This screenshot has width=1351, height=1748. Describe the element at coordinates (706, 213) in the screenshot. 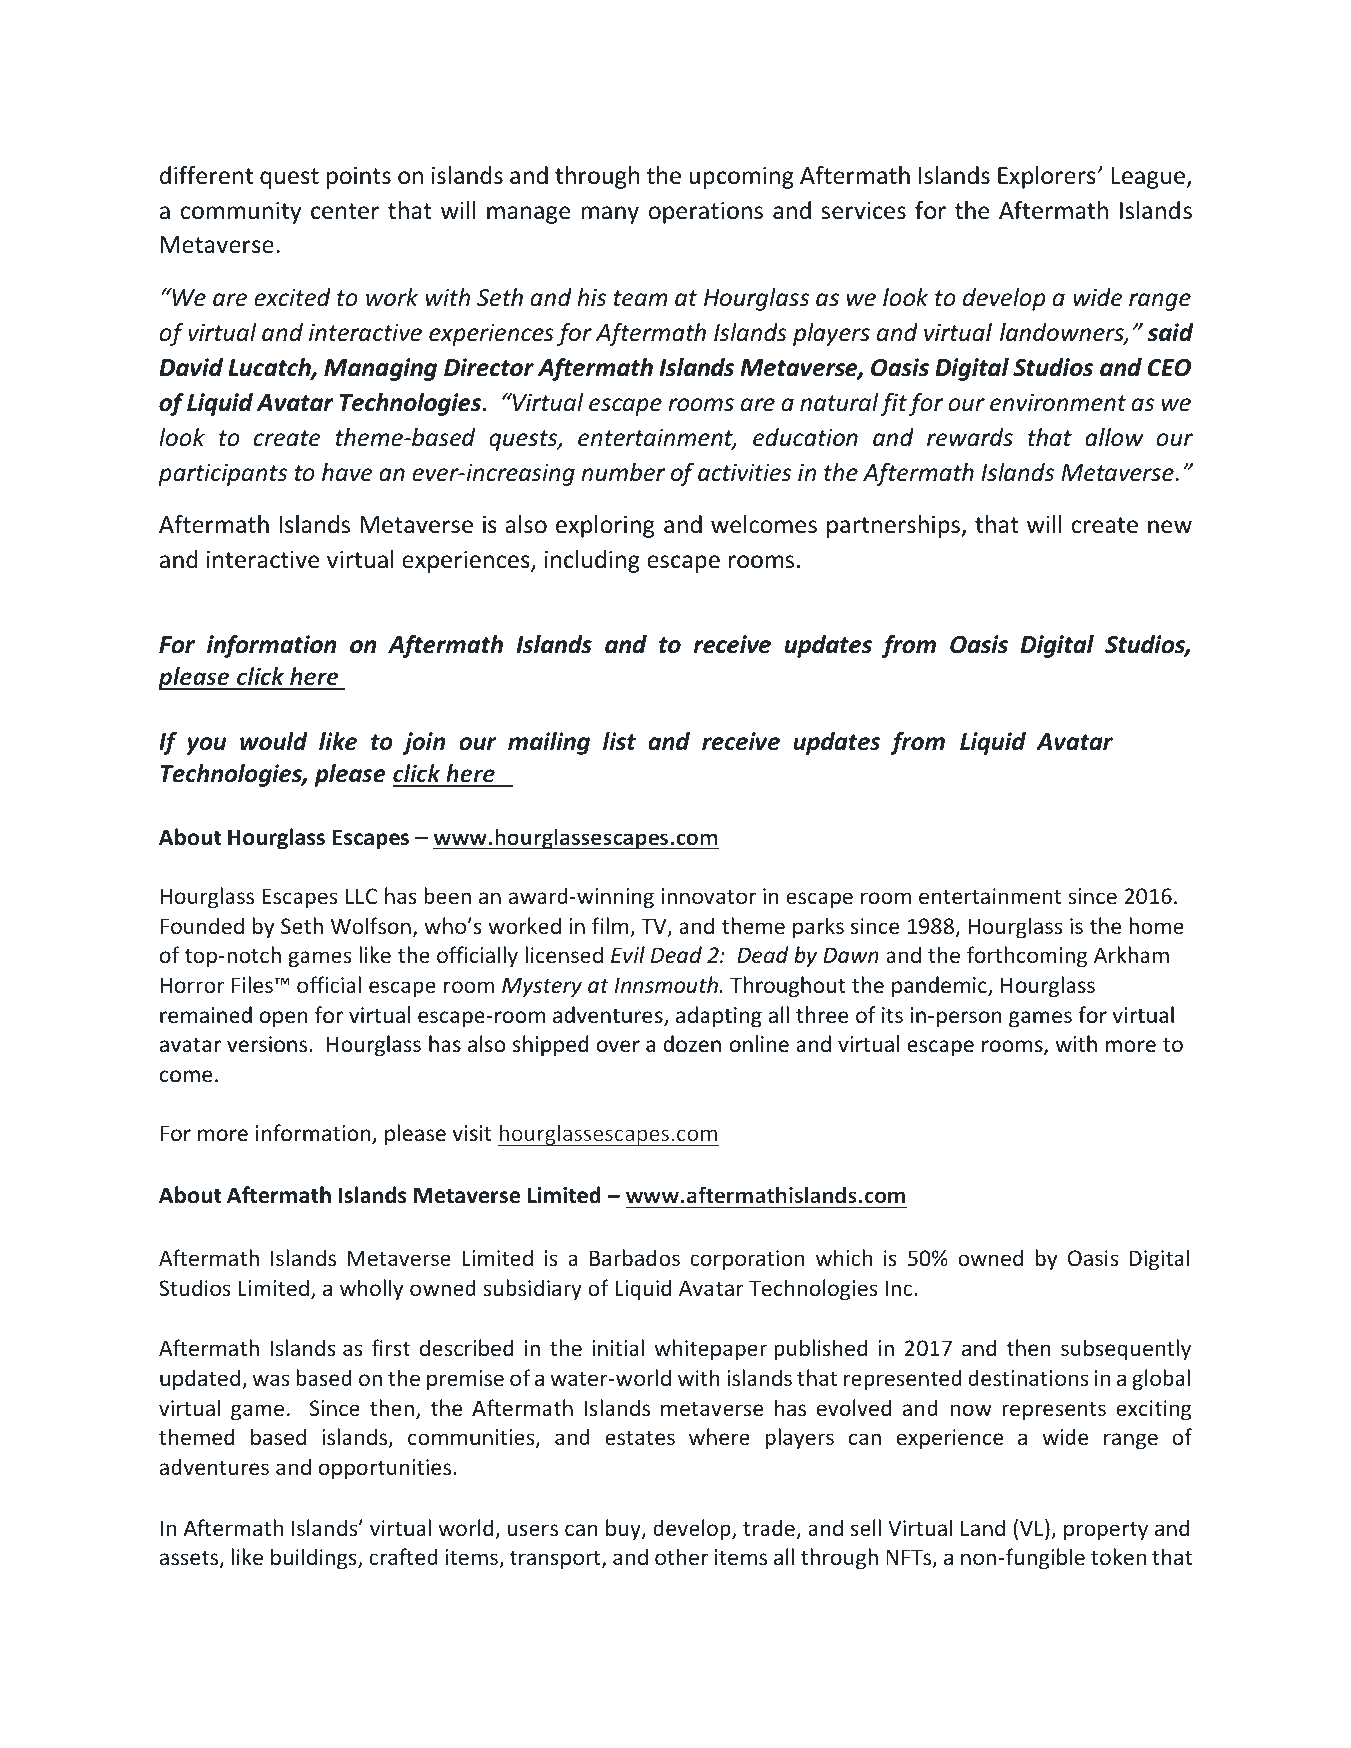

I see `operations` at that location.
